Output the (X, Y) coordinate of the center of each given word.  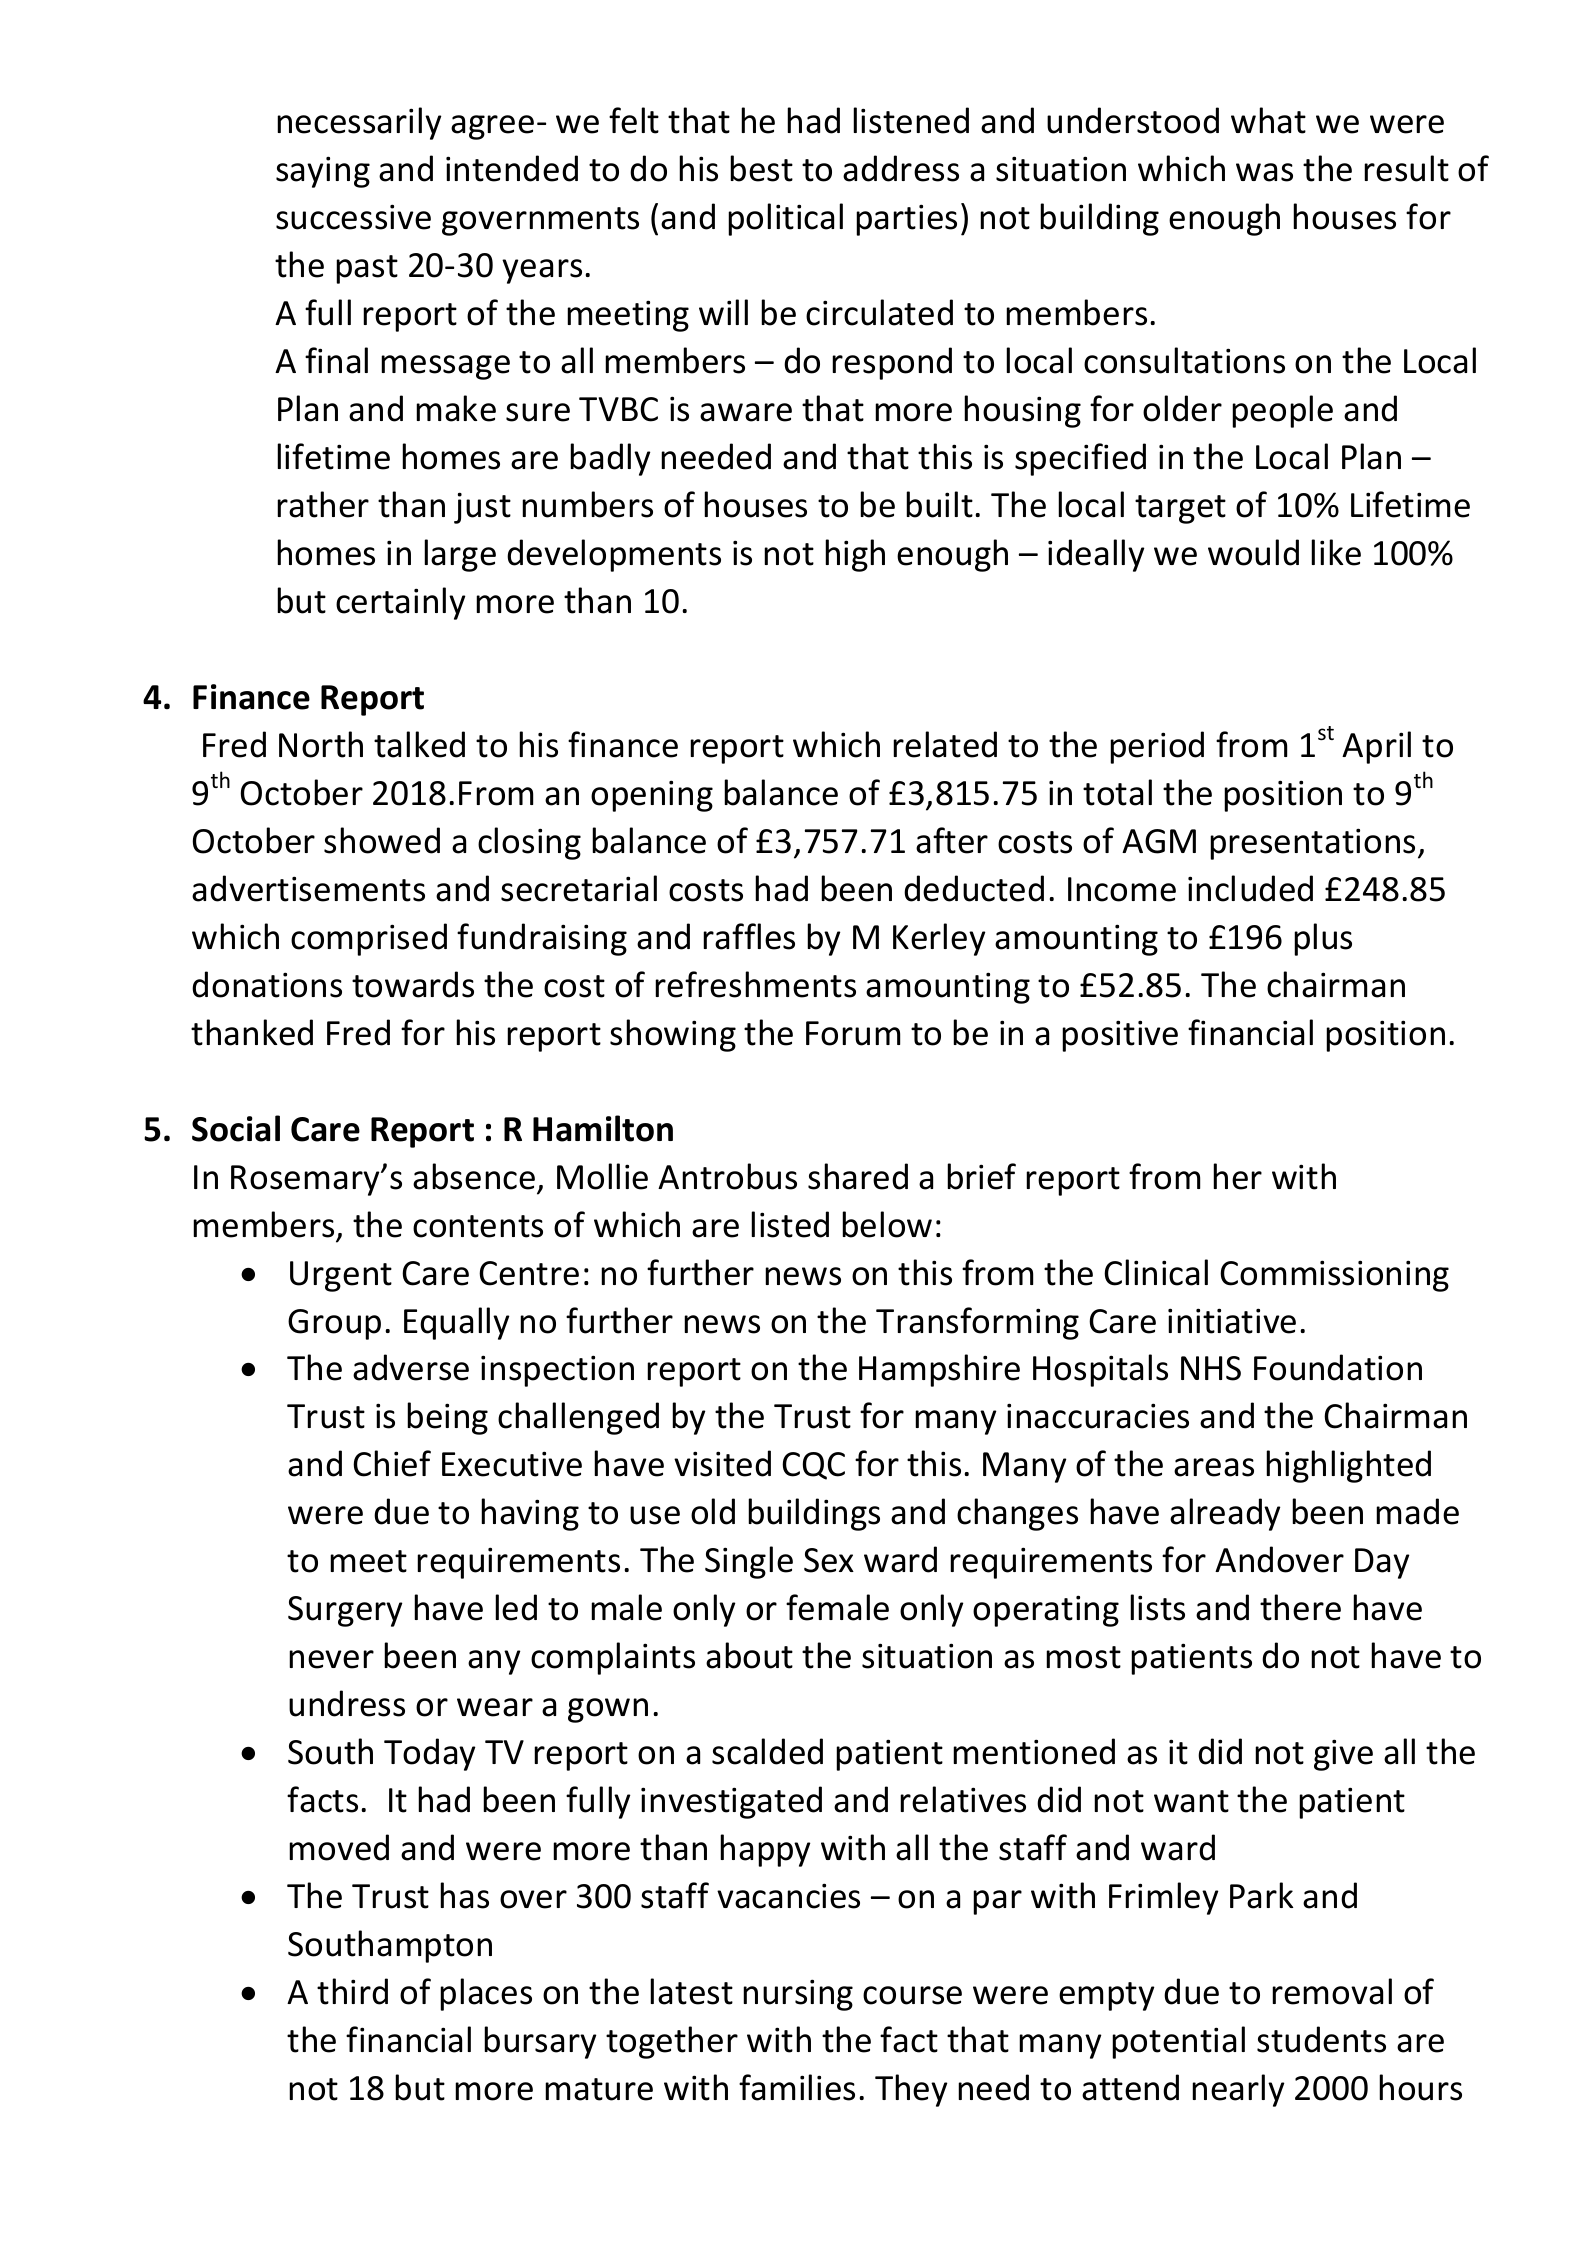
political (785, 219)
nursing (798, 1995)
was (1264, 172)
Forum (853, 1033)
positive (1120, 1036)
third (352, 1991)
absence (474, 1176)
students (1321, 2039)
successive (353, 217)
